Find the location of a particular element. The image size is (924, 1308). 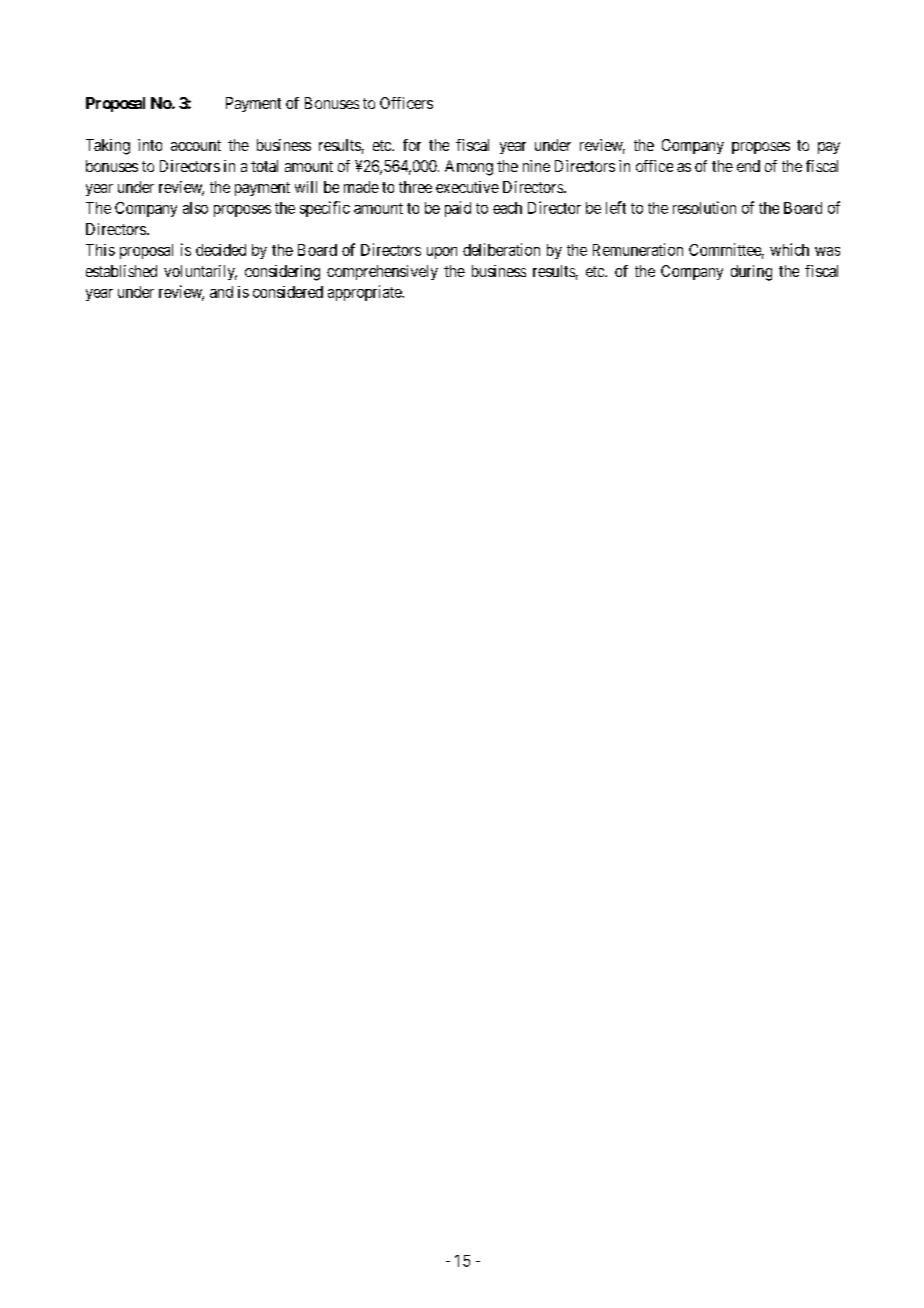

account is located at coordinates (196, 145).
